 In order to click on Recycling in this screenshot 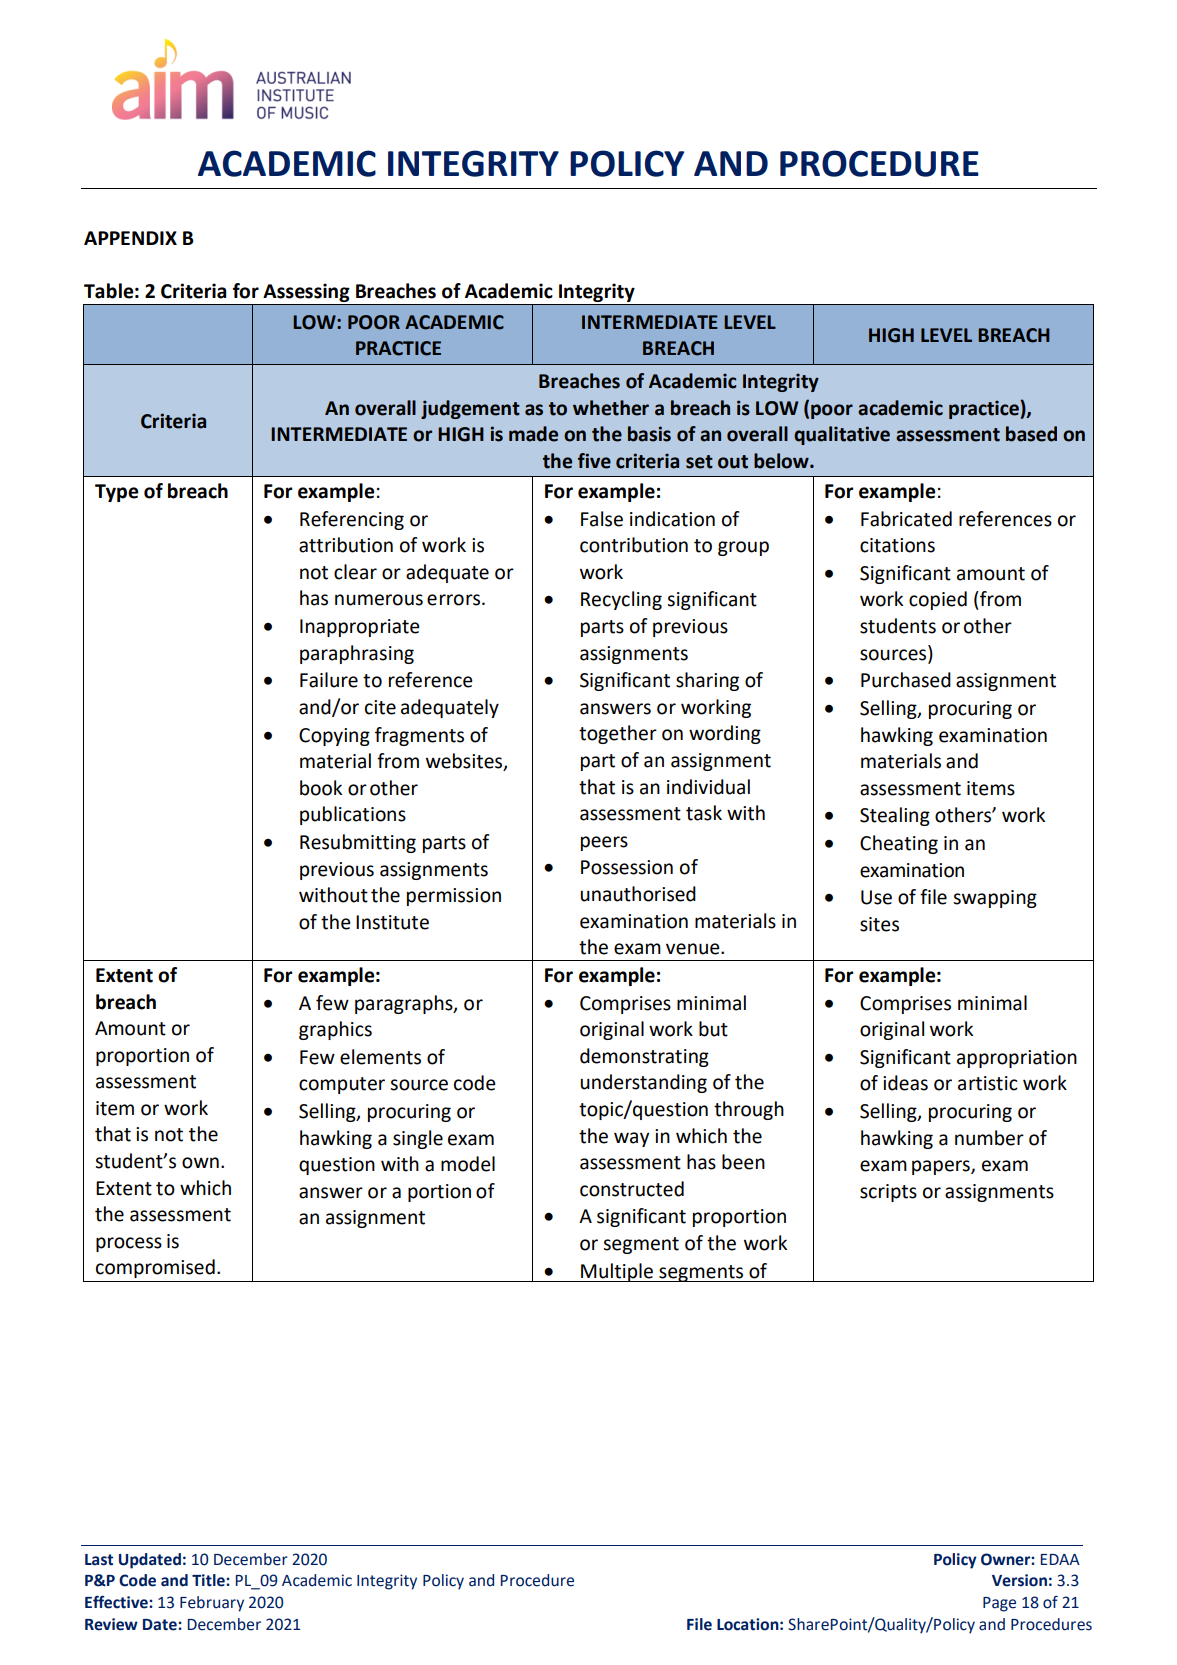, I will do `click(621, 600)`.
